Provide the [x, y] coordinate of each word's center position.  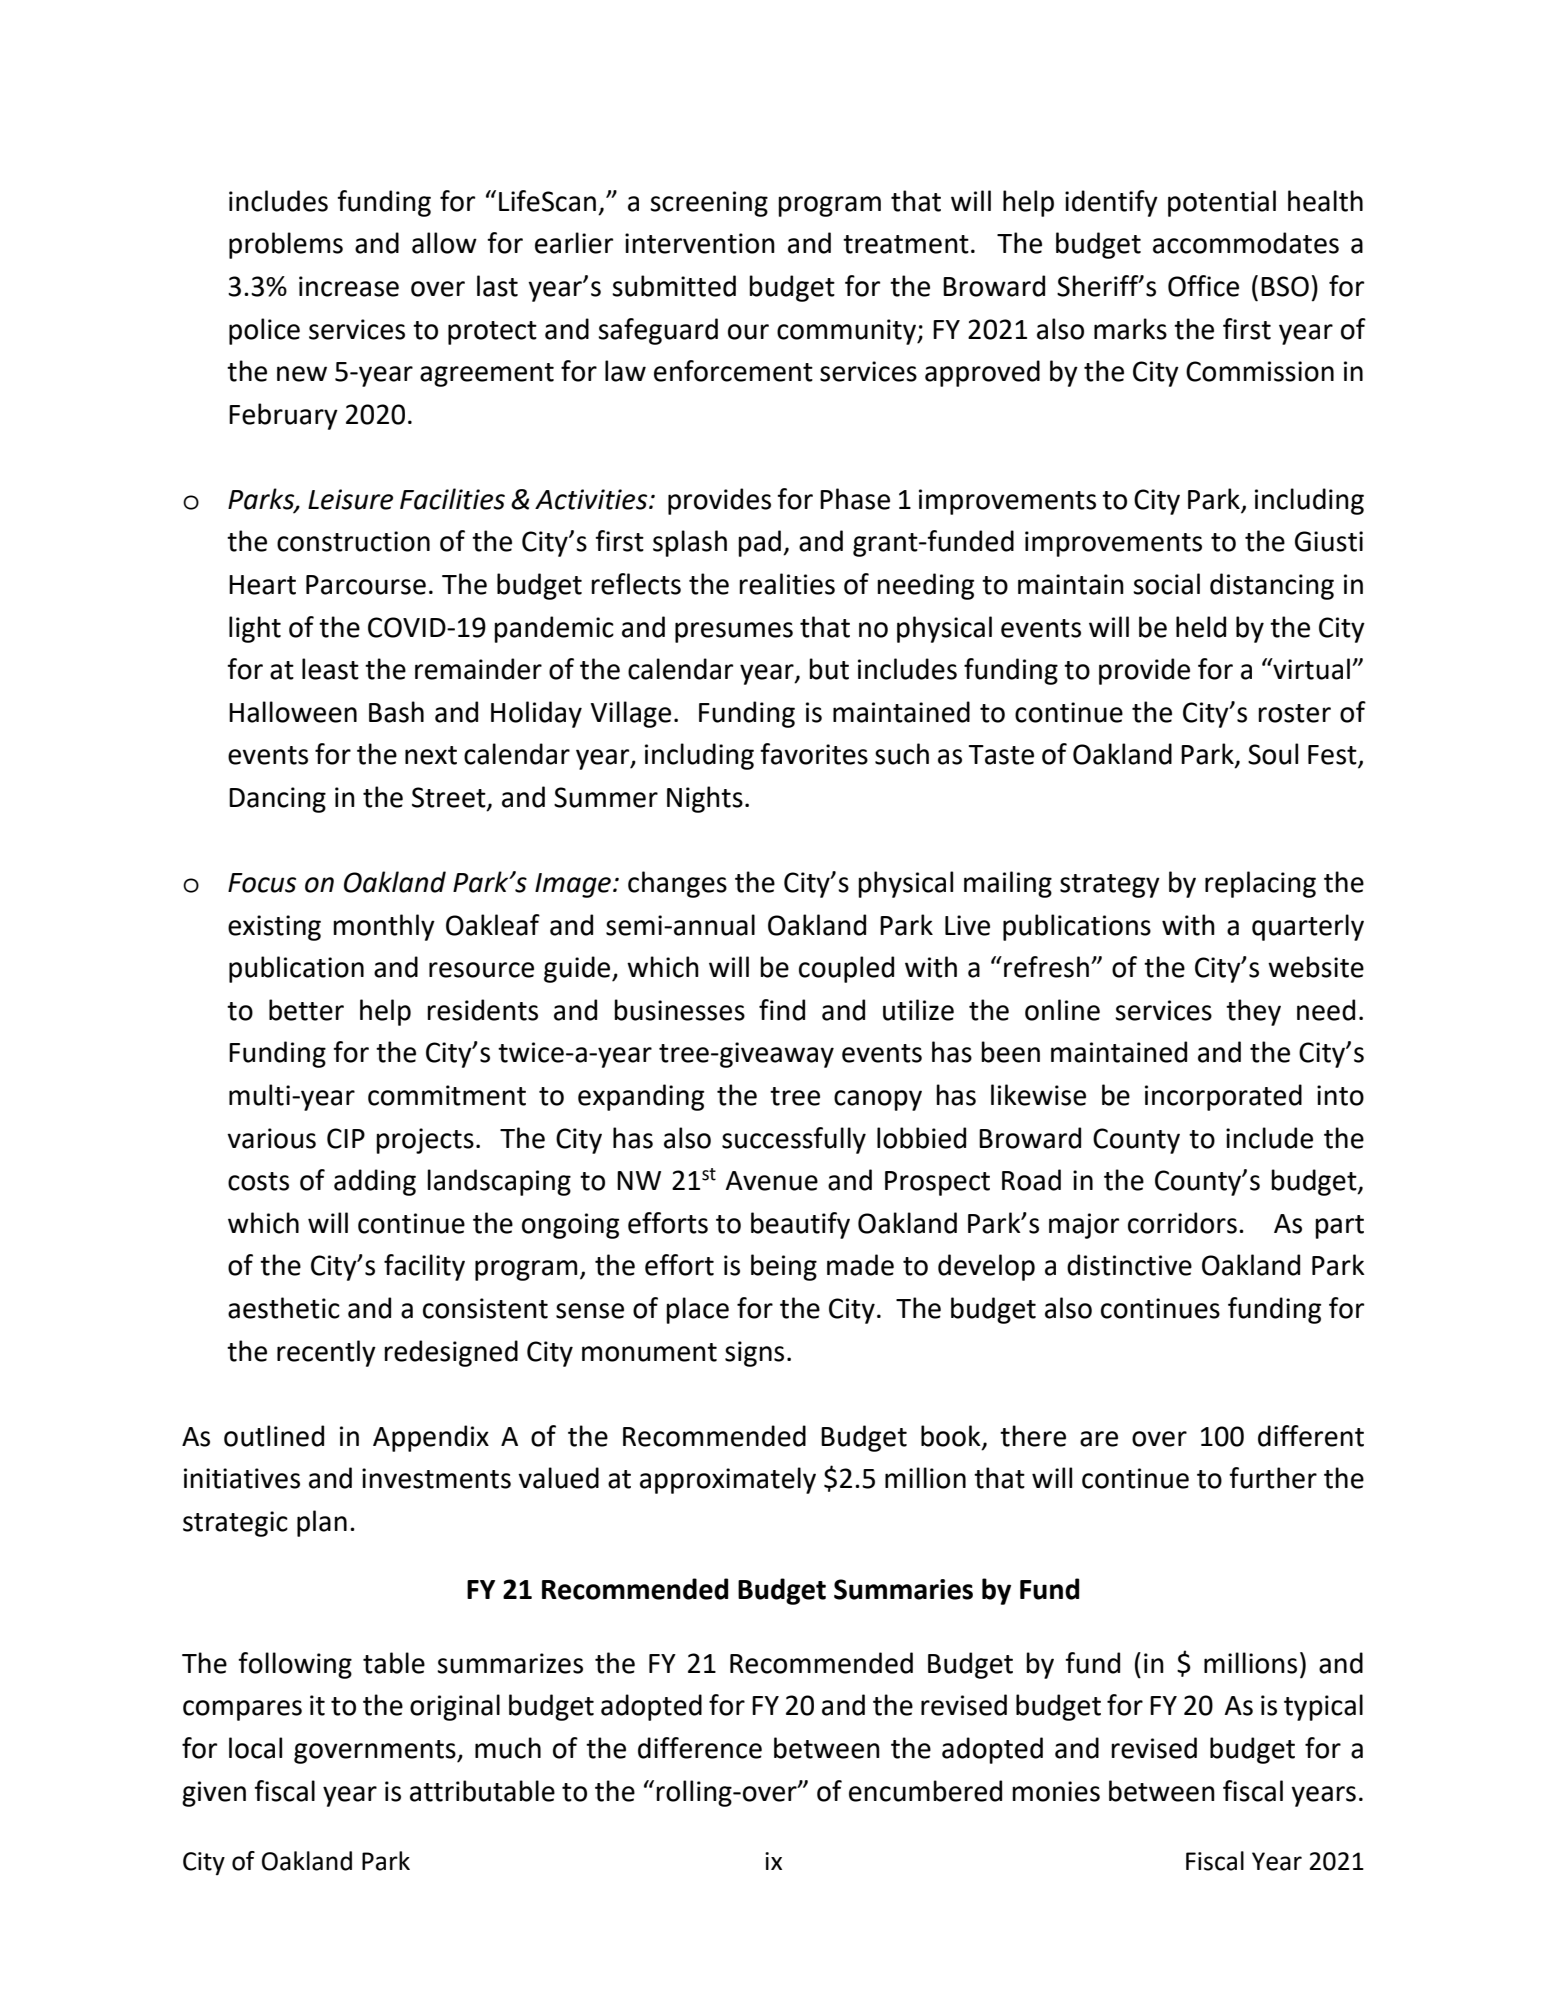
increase [349, 286]
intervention [700, 243]
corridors [1182, 1223]
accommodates [1246, 243]
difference [700, 1748]
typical [1323, 1707]
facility [424, 1267]
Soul [1273, 754]
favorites [814, 754]
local [255, 1748]
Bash [396, 712]
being [784, 1267]
